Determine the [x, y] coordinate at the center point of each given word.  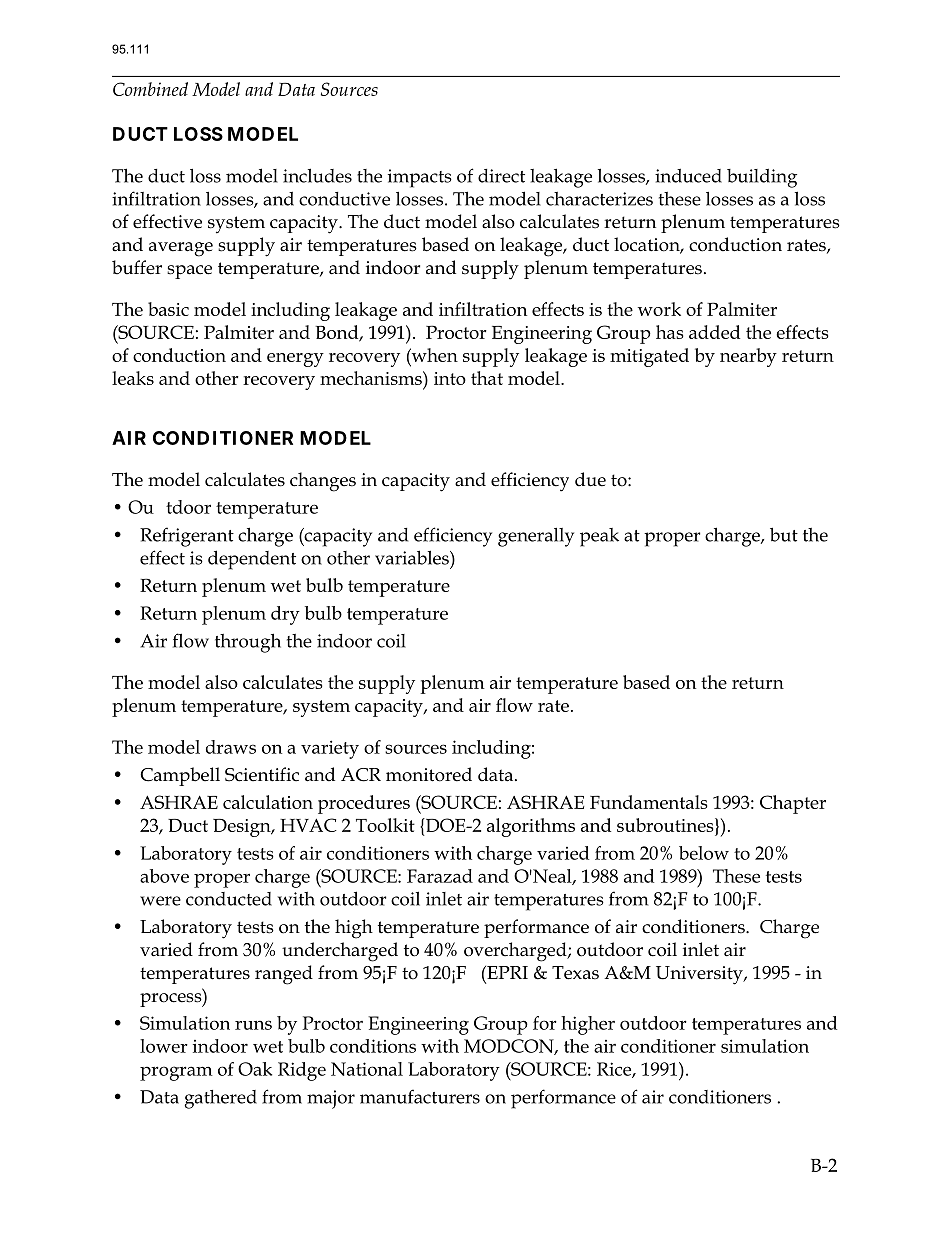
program [176, 1073]
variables [413, 557]
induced [688, 175]
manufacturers [420, 1096]
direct [501, 176]
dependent [252, 560]
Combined [150, 89]
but [784, 534]
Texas [575, 973]
